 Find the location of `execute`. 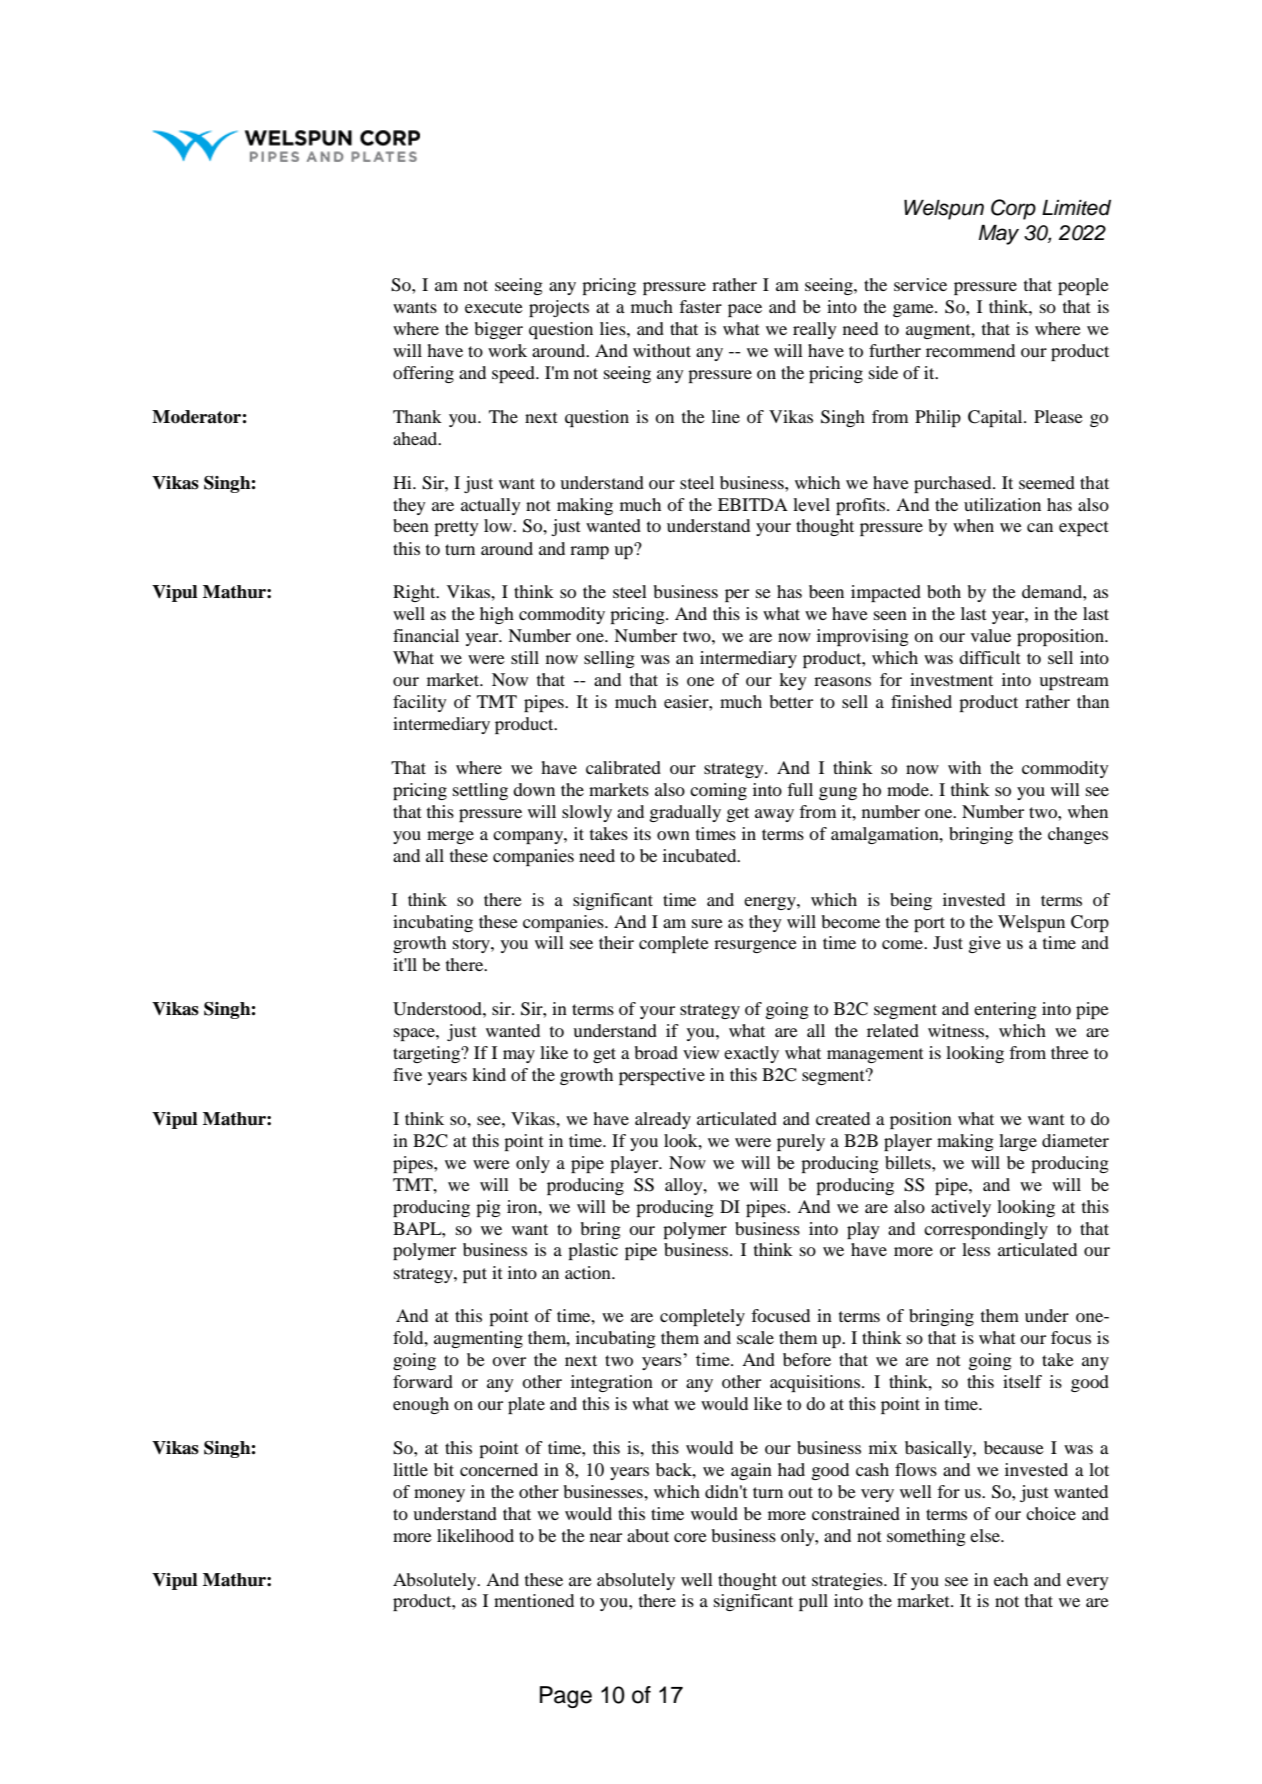

execute is located at coordinates (494, 307).
